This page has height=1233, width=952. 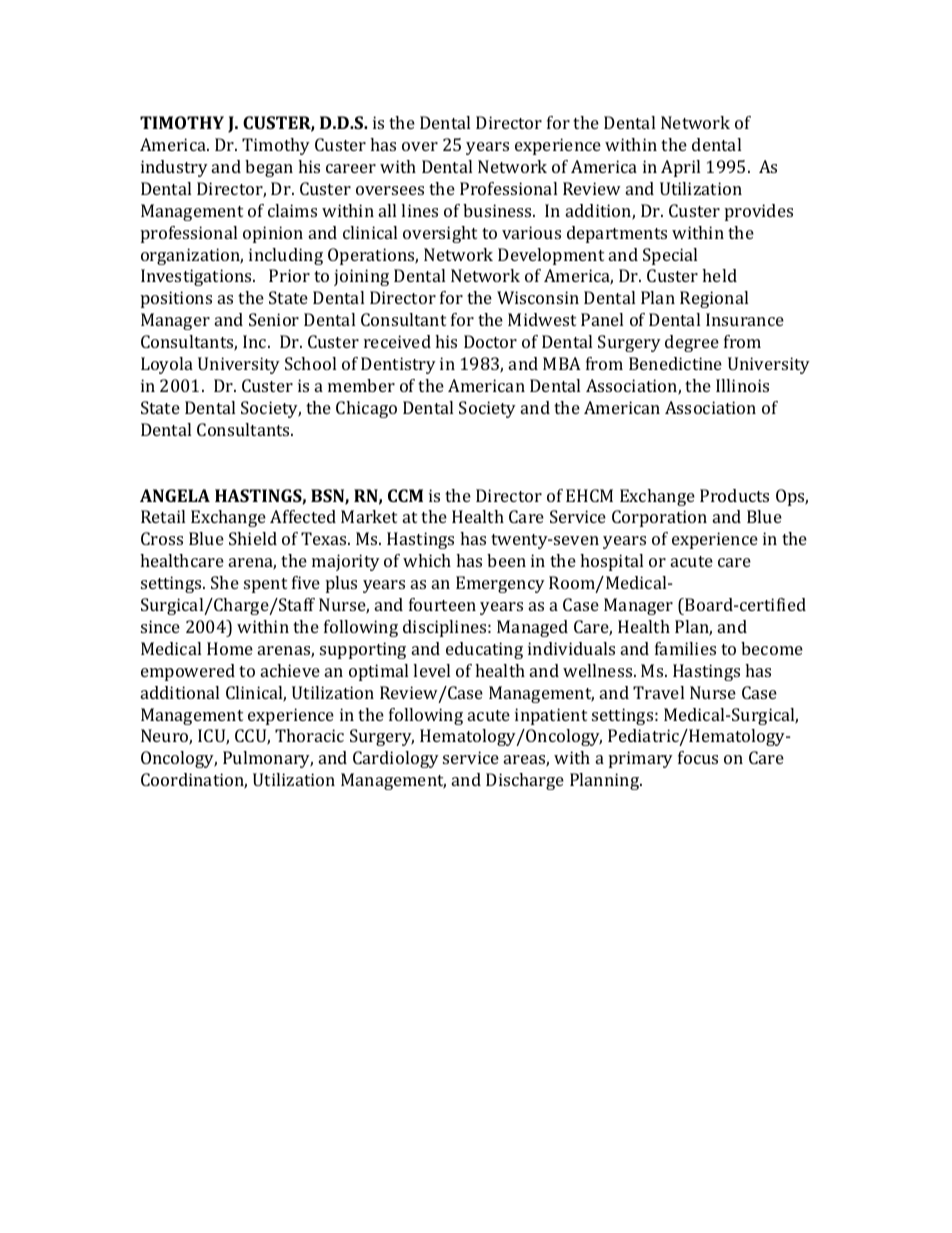 I want to click on which, so click(x=427, y=560).
